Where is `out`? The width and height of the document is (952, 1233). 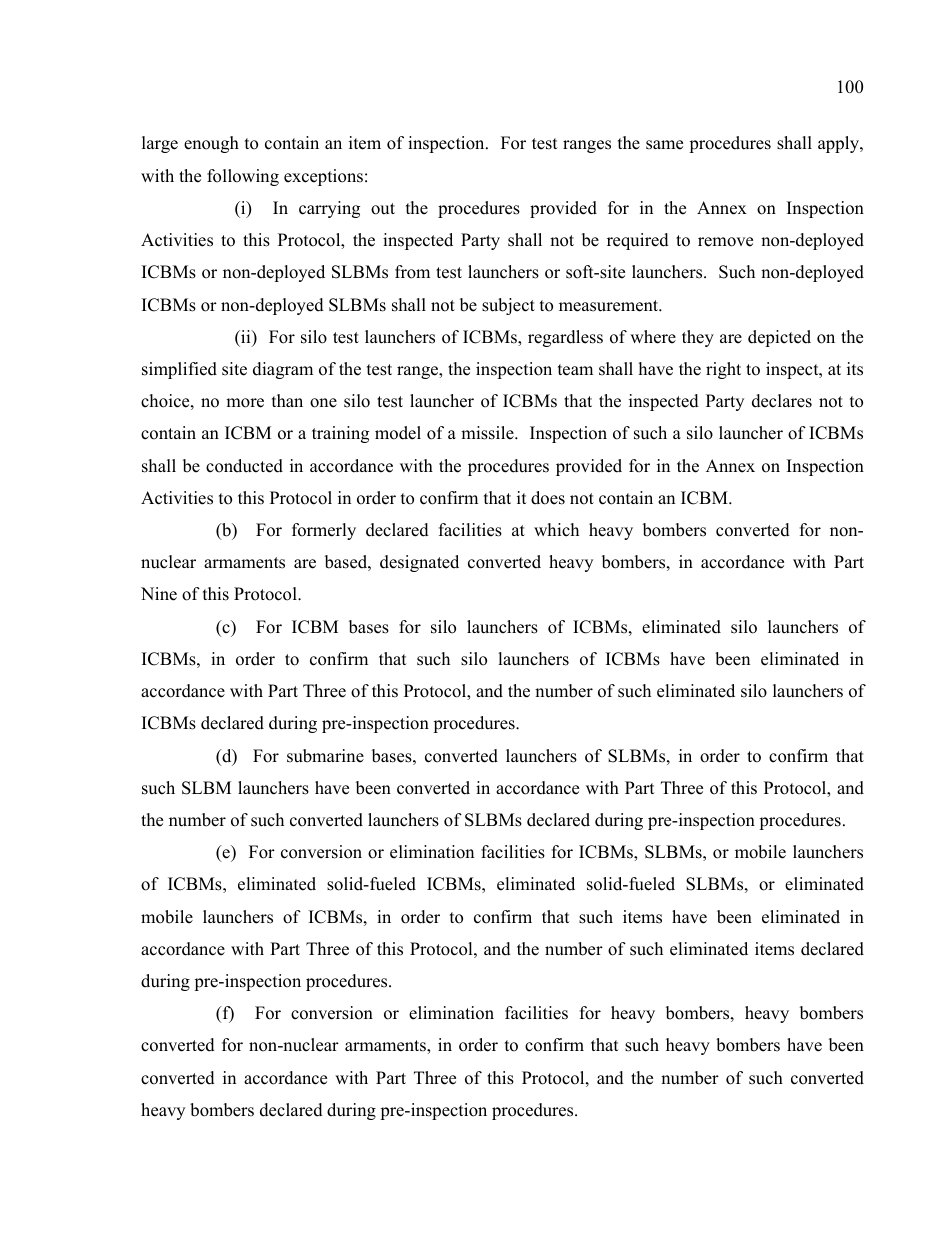 out is located at coordinates (383, 209).
